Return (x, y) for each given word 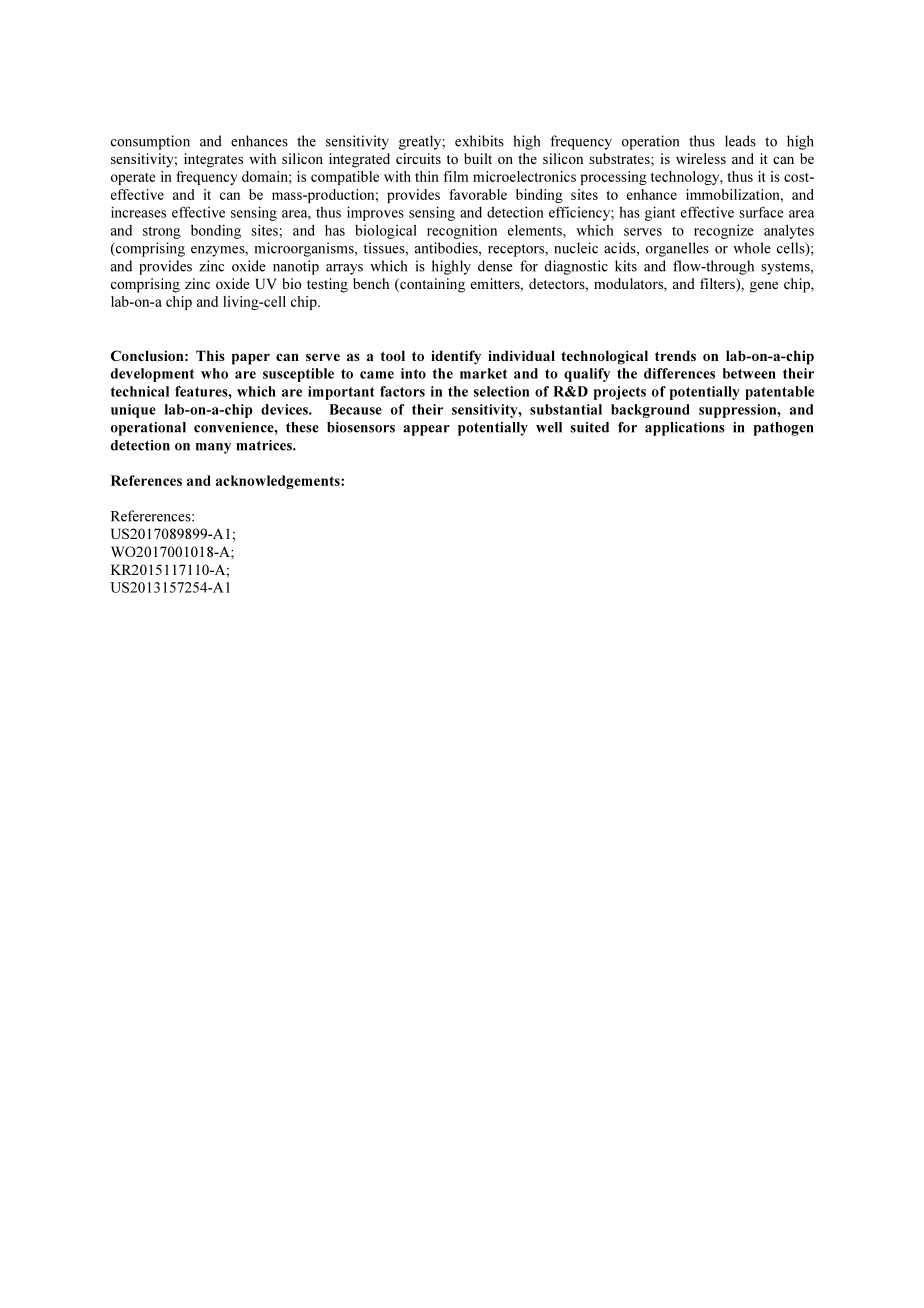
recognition (462, 232)
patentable (779, 393)
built (478, 158)
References (146, 480)
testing (327, 285)
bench (371, 283)
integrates (213, 160)
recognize (724, 232)
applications (685, 429)
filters (718, 285)
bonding (216, 231)
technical (140, 391)
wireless (701, 158)
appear (426, 430)
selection (501, 391)
